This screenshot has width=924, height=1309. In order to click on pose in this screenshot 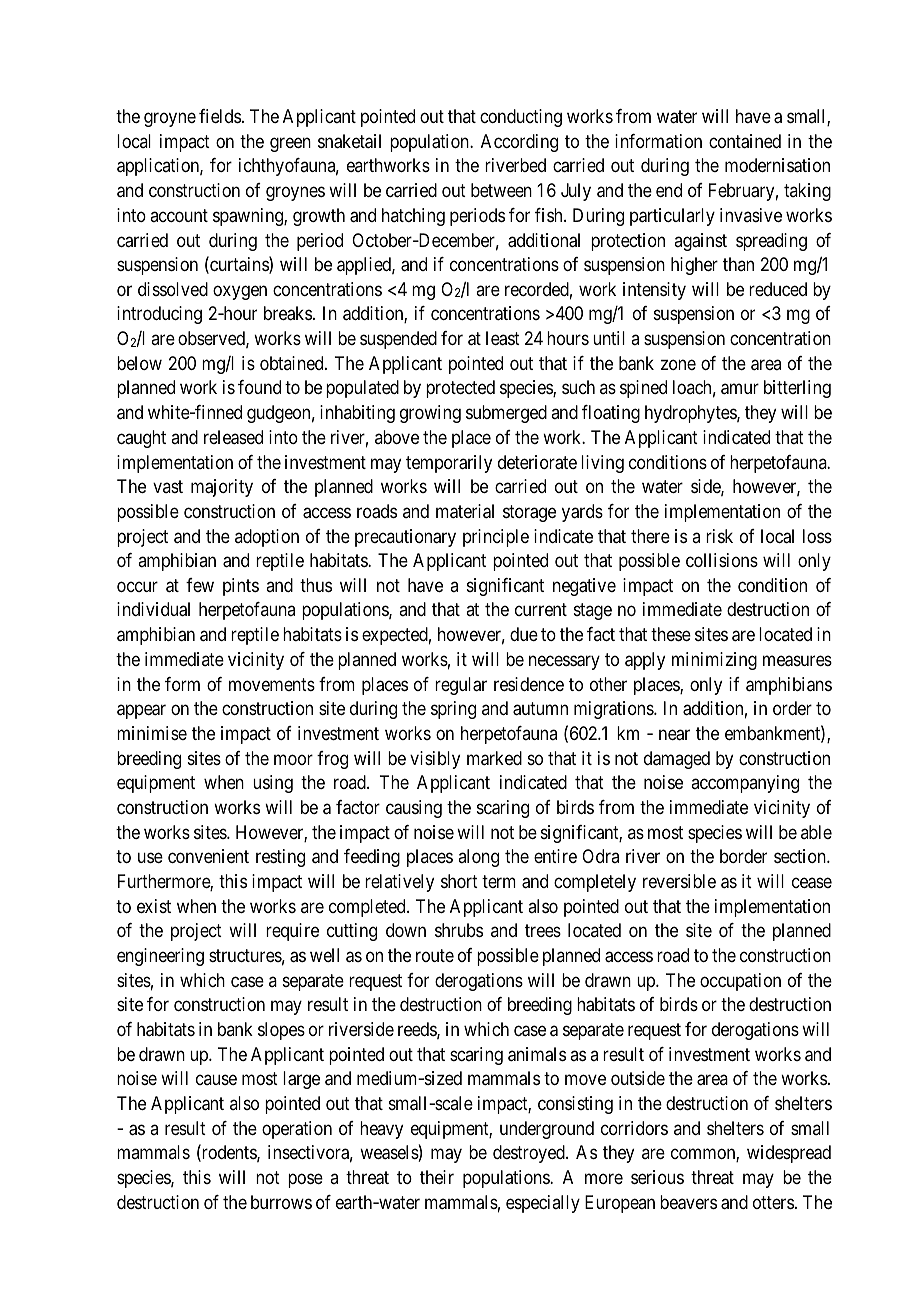, I will do `click(305, 1180)`.
